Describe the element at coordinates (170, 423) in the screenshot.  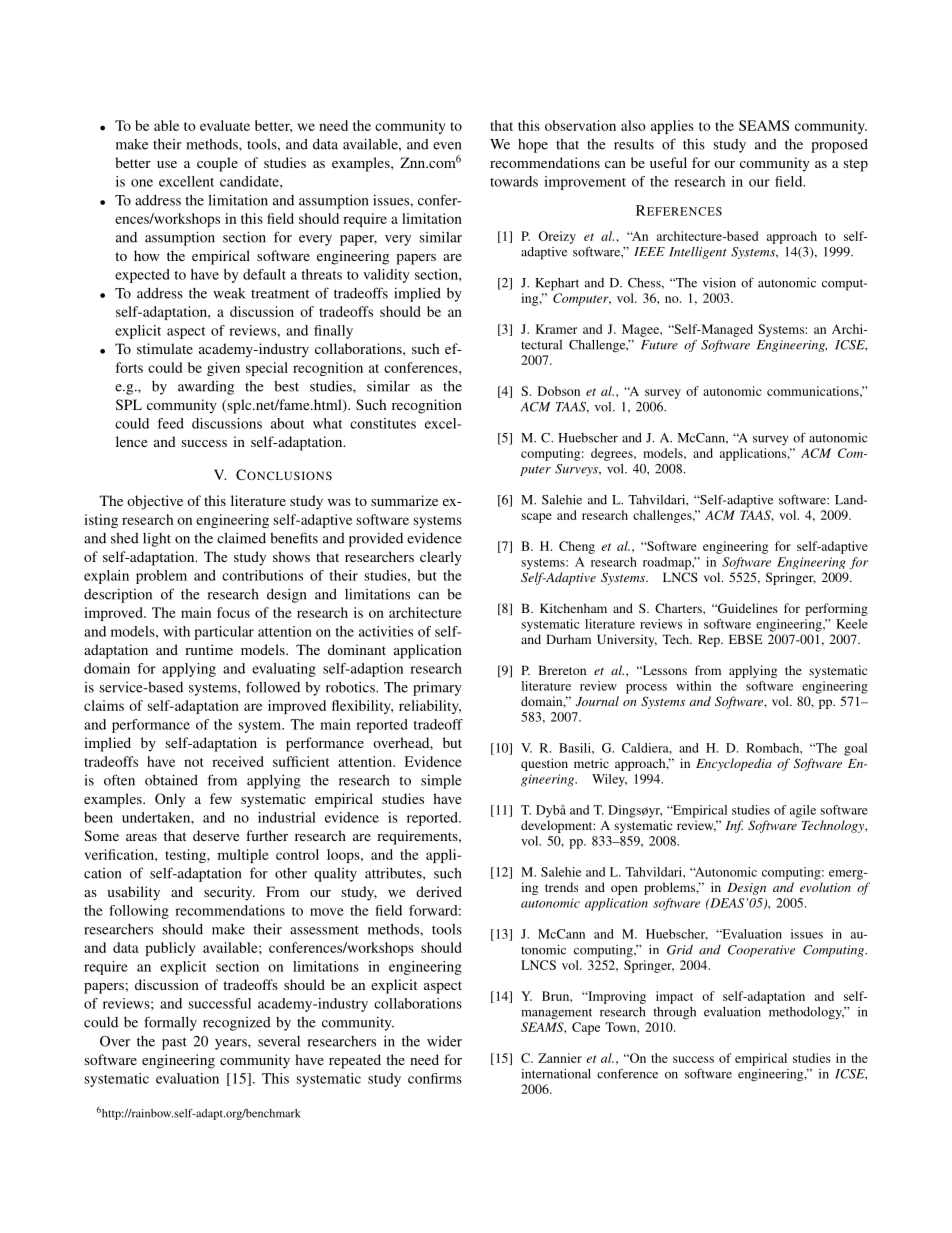
I see `feed` at that location.
